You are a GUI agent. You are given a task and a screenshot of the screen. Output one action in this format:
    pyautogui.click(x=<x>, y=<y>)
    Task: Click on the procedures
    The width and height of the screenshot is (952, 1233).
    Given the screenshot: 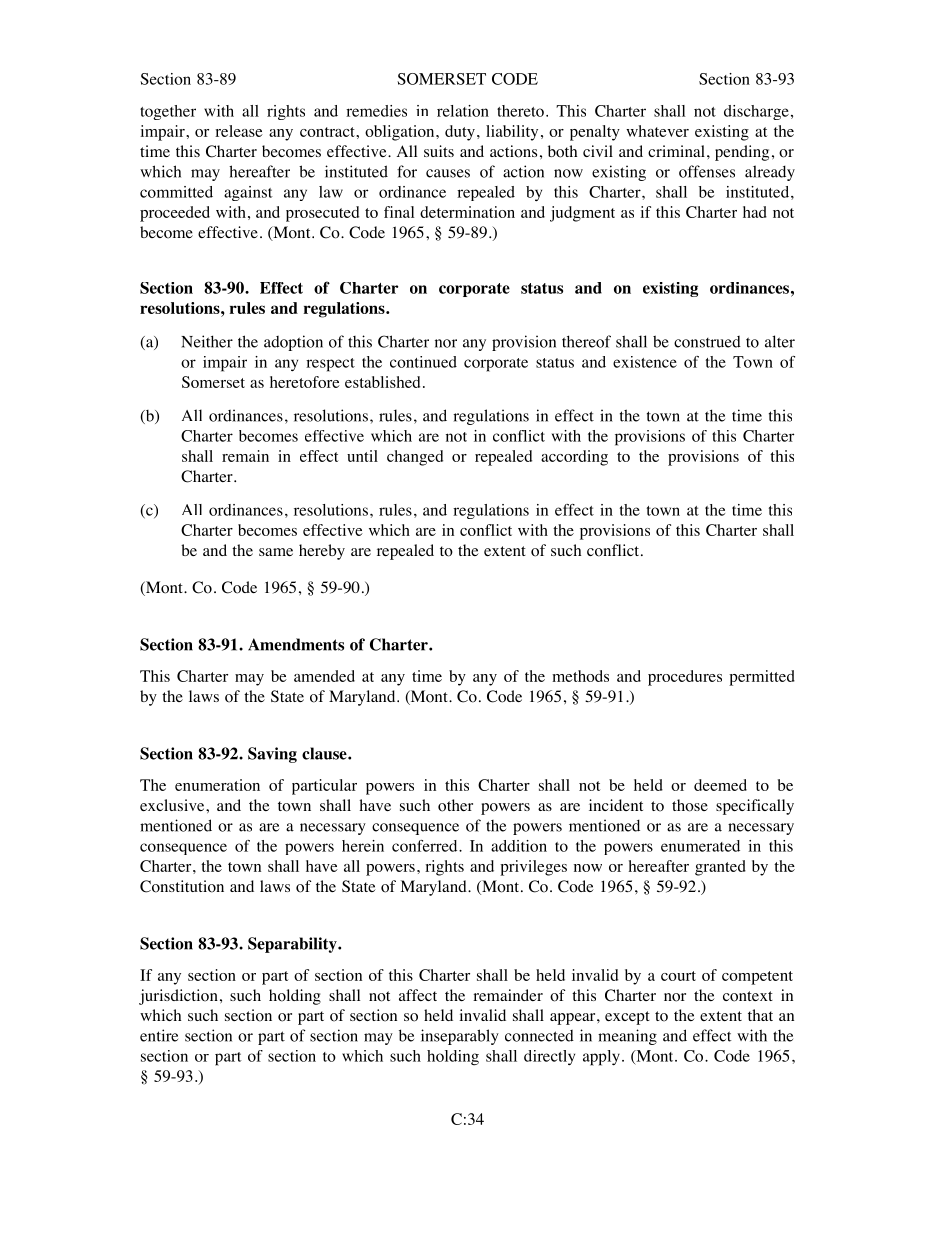 What is the action you would take?
    pyautogui.click(x=685, y=678)
